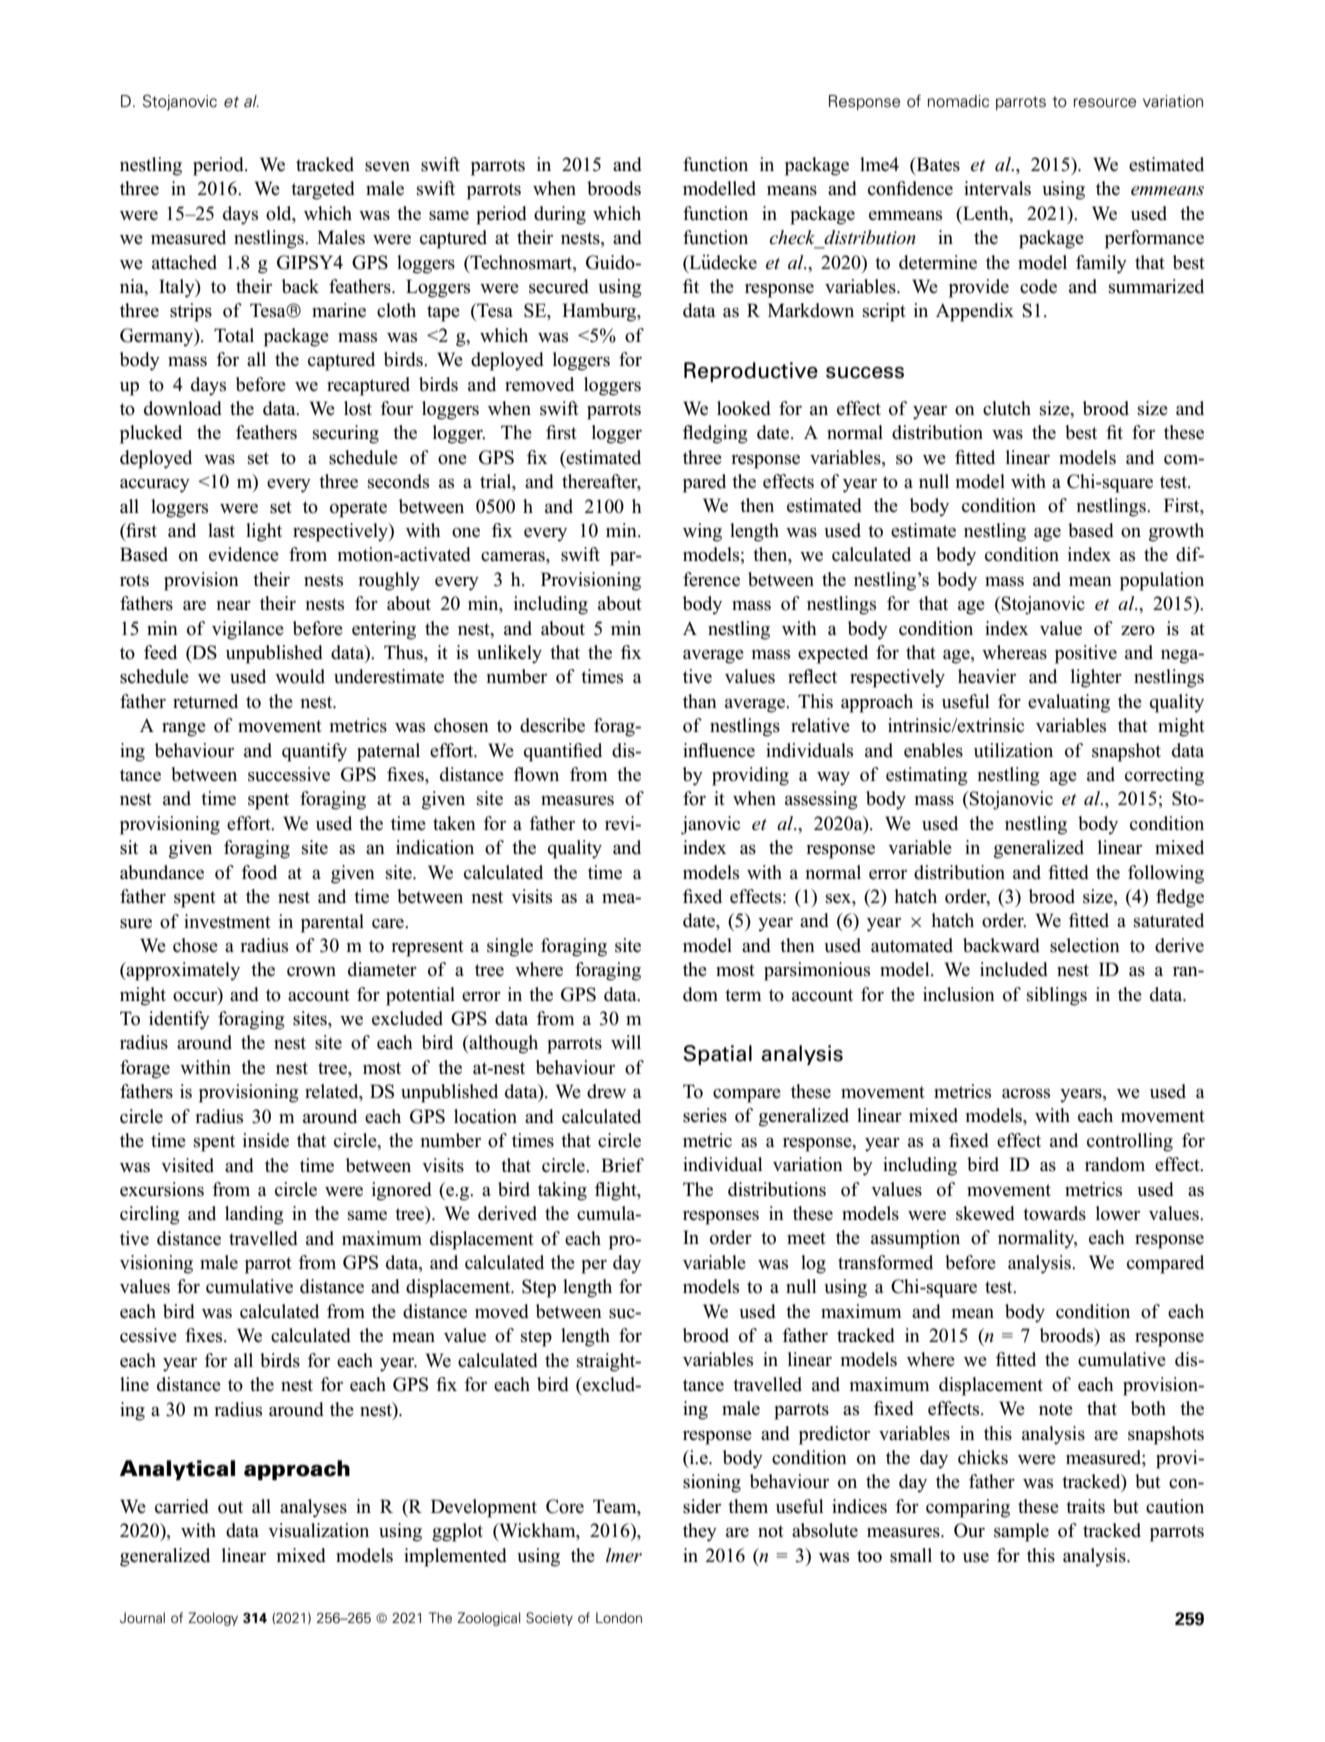 This document has height=1742, width=1325. I want to click on across, so click(1026, 1094).
